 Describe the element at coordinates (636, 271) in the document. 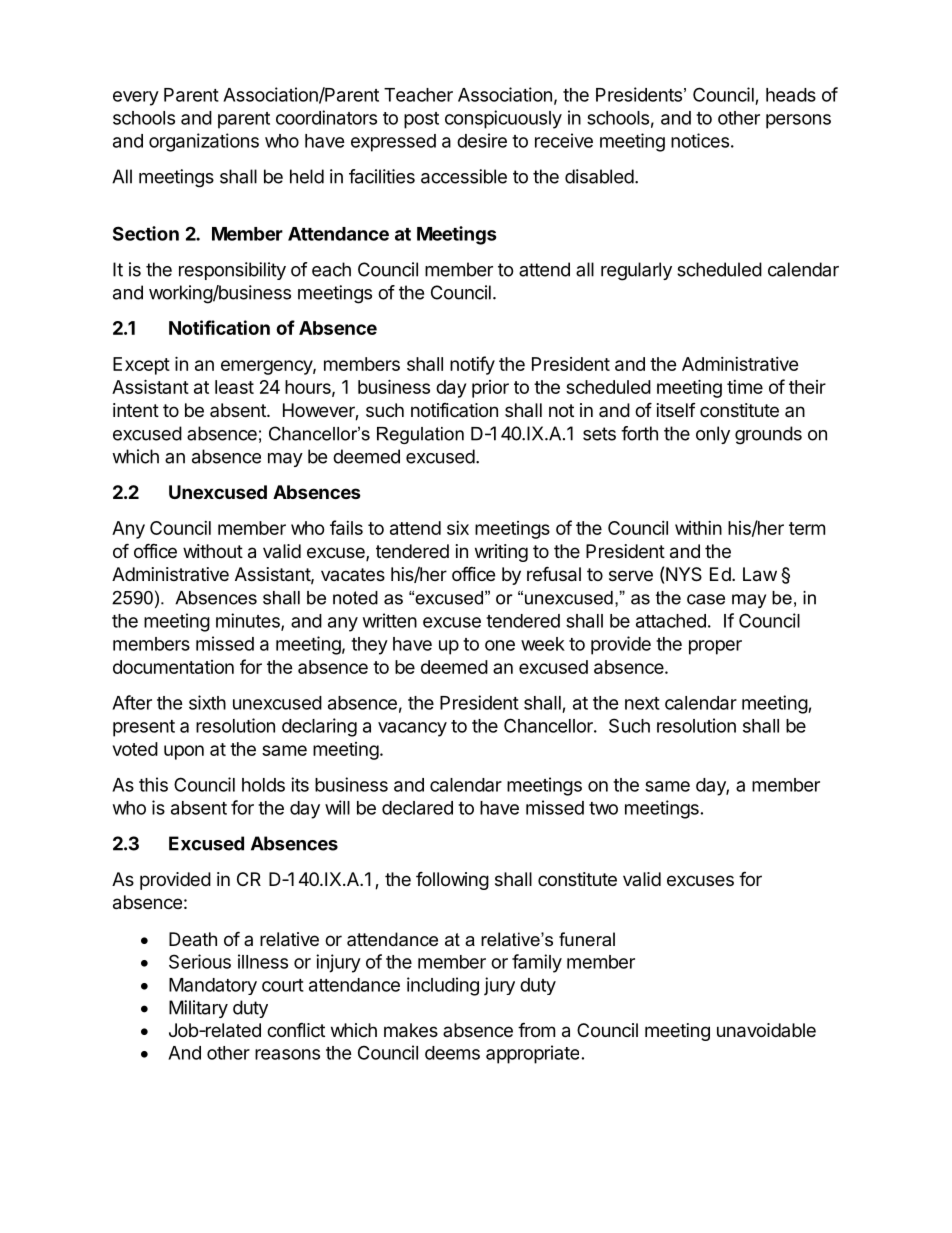

I see `regularly` at that location.
